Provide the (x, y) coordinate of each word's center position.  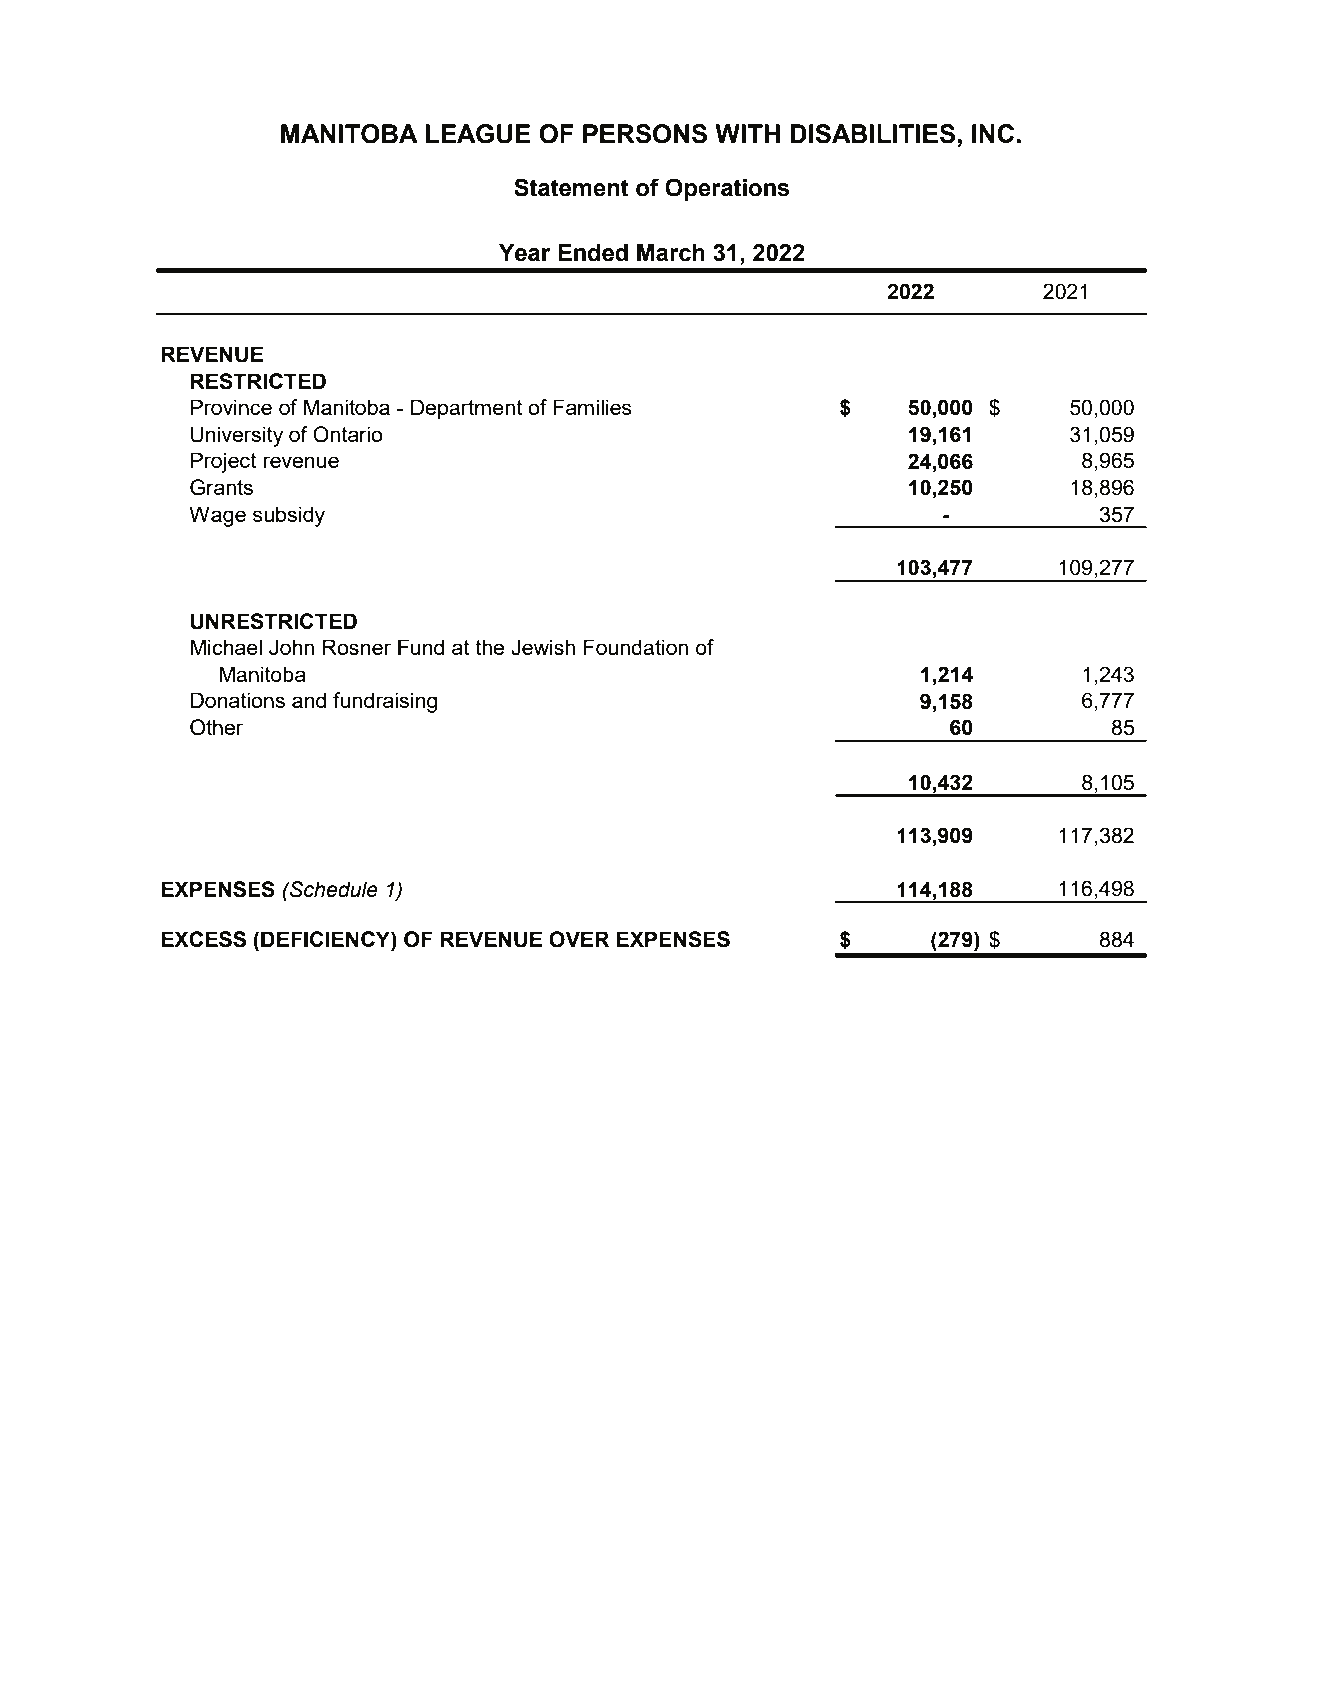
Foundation (636, 647)
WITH (747, 133)
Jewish (543, 647)
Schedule (333, 889)
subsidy (289, 516)
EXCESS (203, 939)
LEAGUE (478, 134)
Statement (571, 187)
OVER (579, 939)
